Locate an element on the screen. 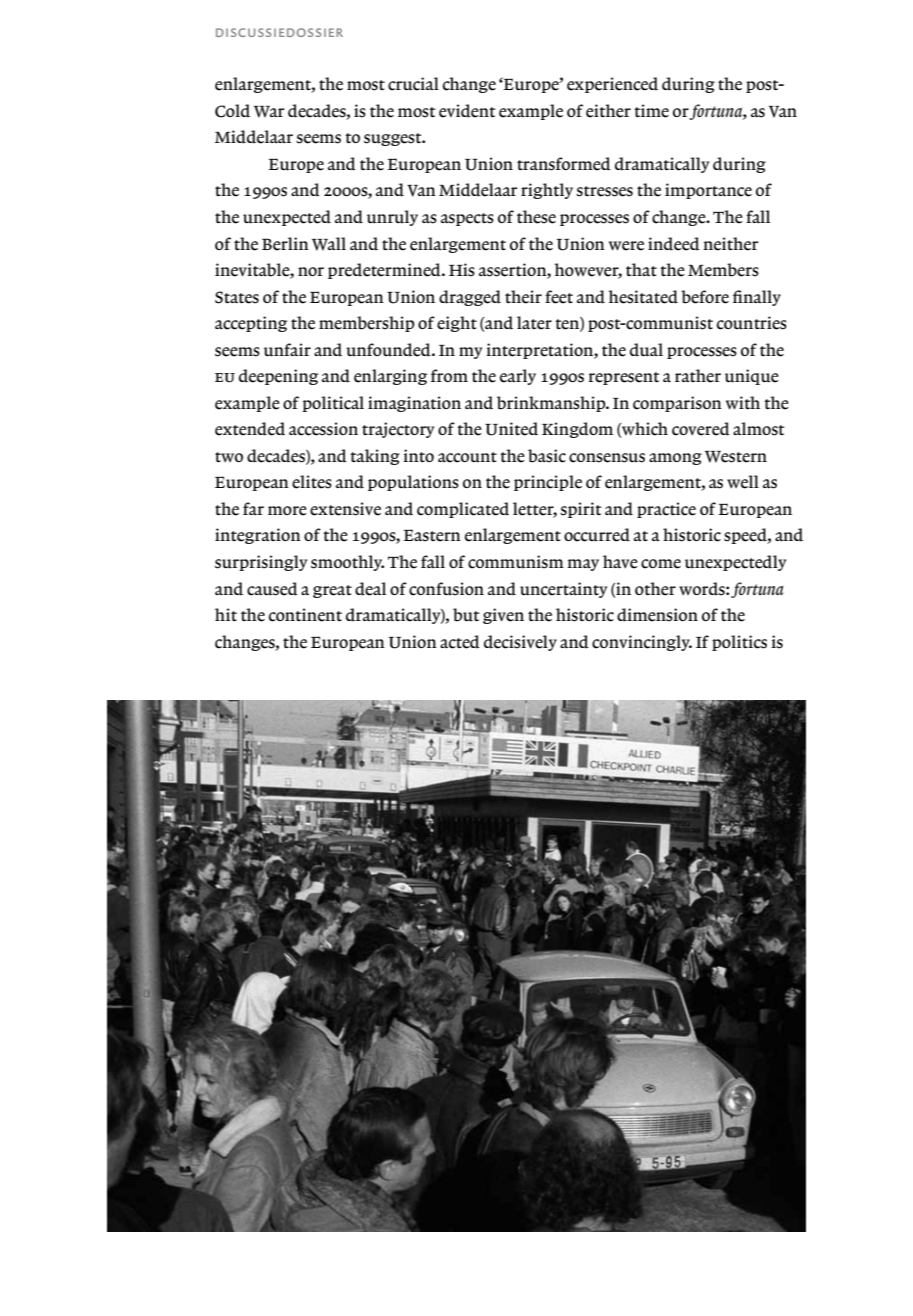  Berlin is located at coordinates (285, 244).
